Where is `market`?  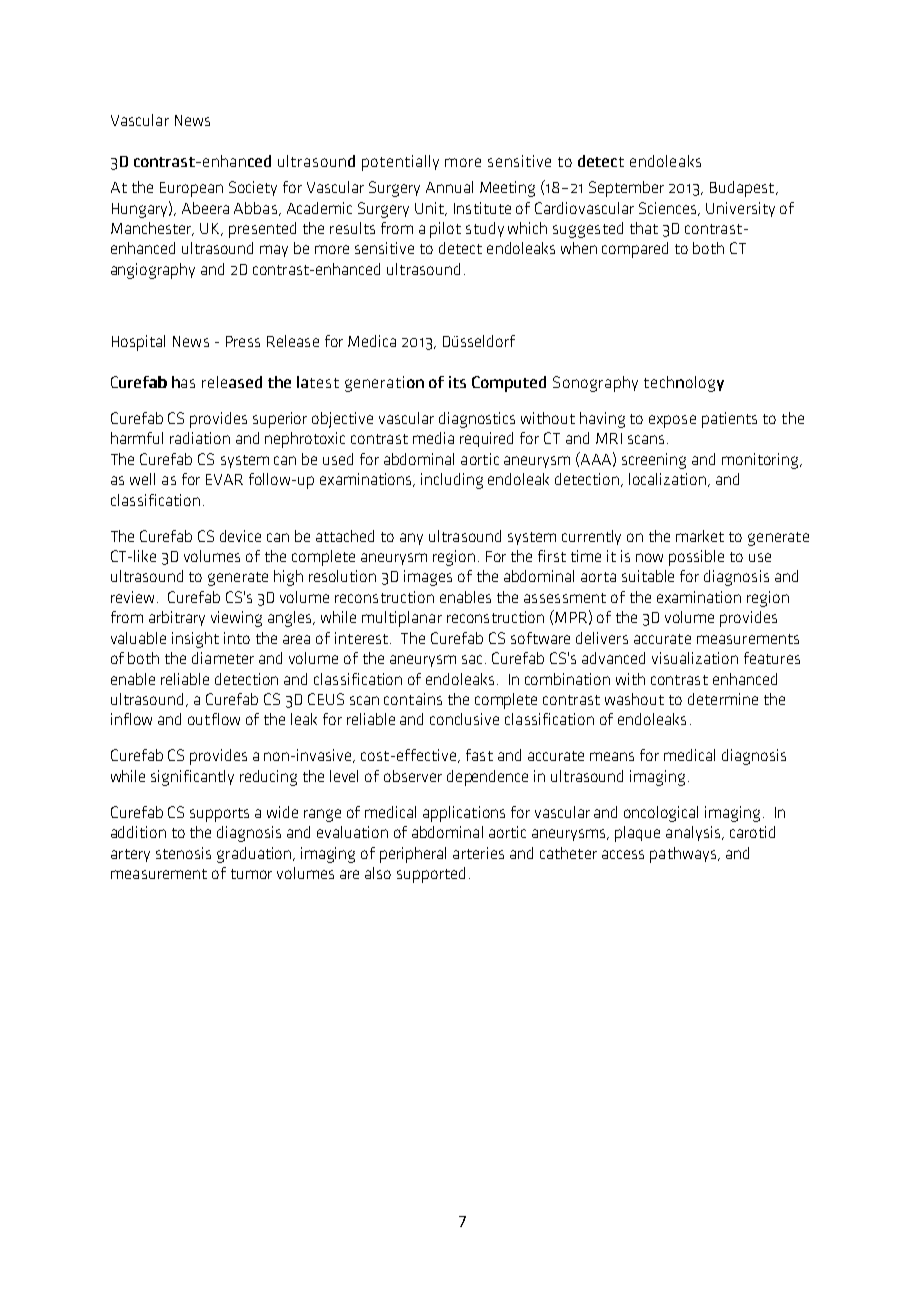
market is located at coordinates (700, 536).
